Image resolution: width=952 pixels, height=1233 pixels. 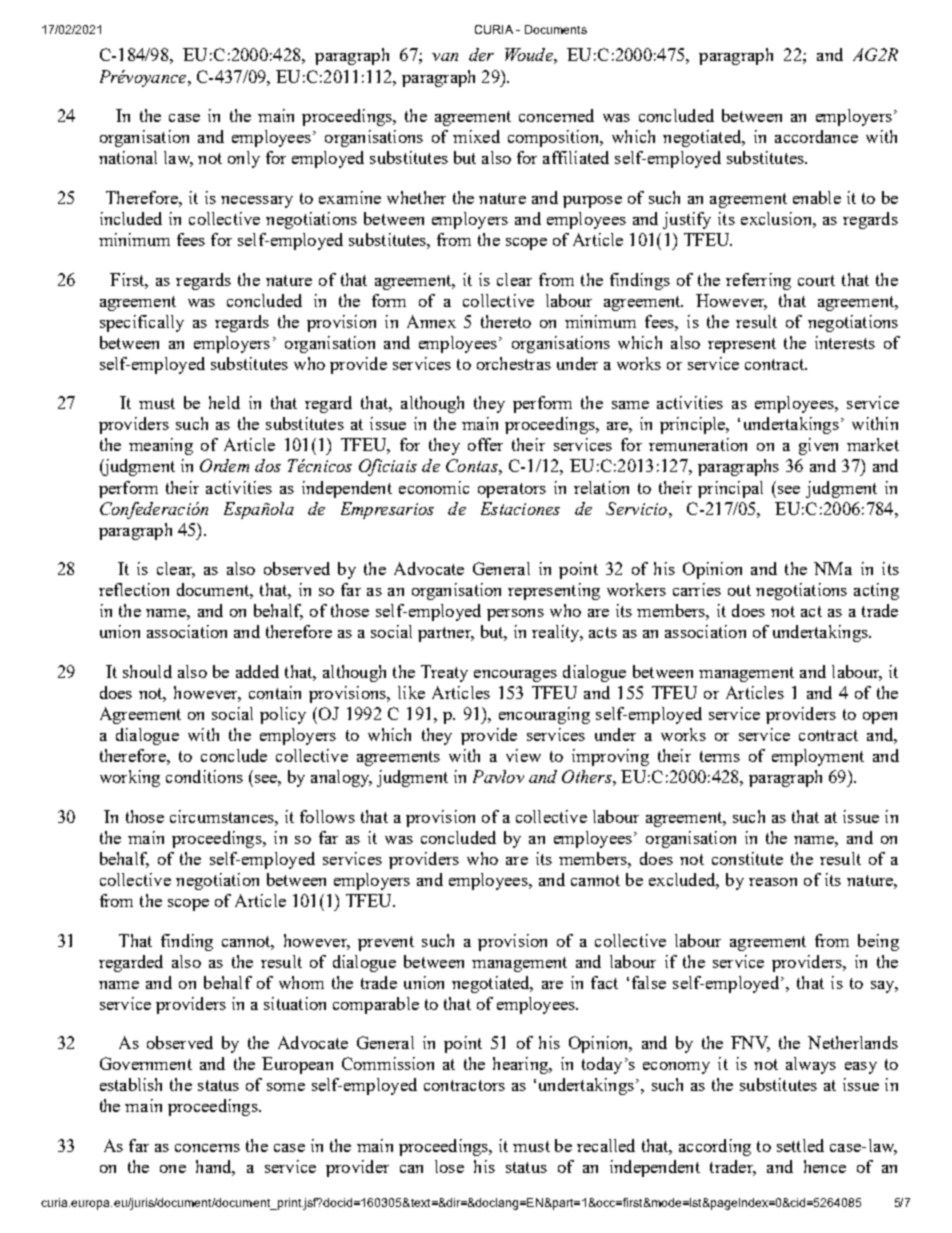 What do you see at coordinates (207, 1148) in the screenshot?
I see `concerns` at bounding box center [207, 1148].
